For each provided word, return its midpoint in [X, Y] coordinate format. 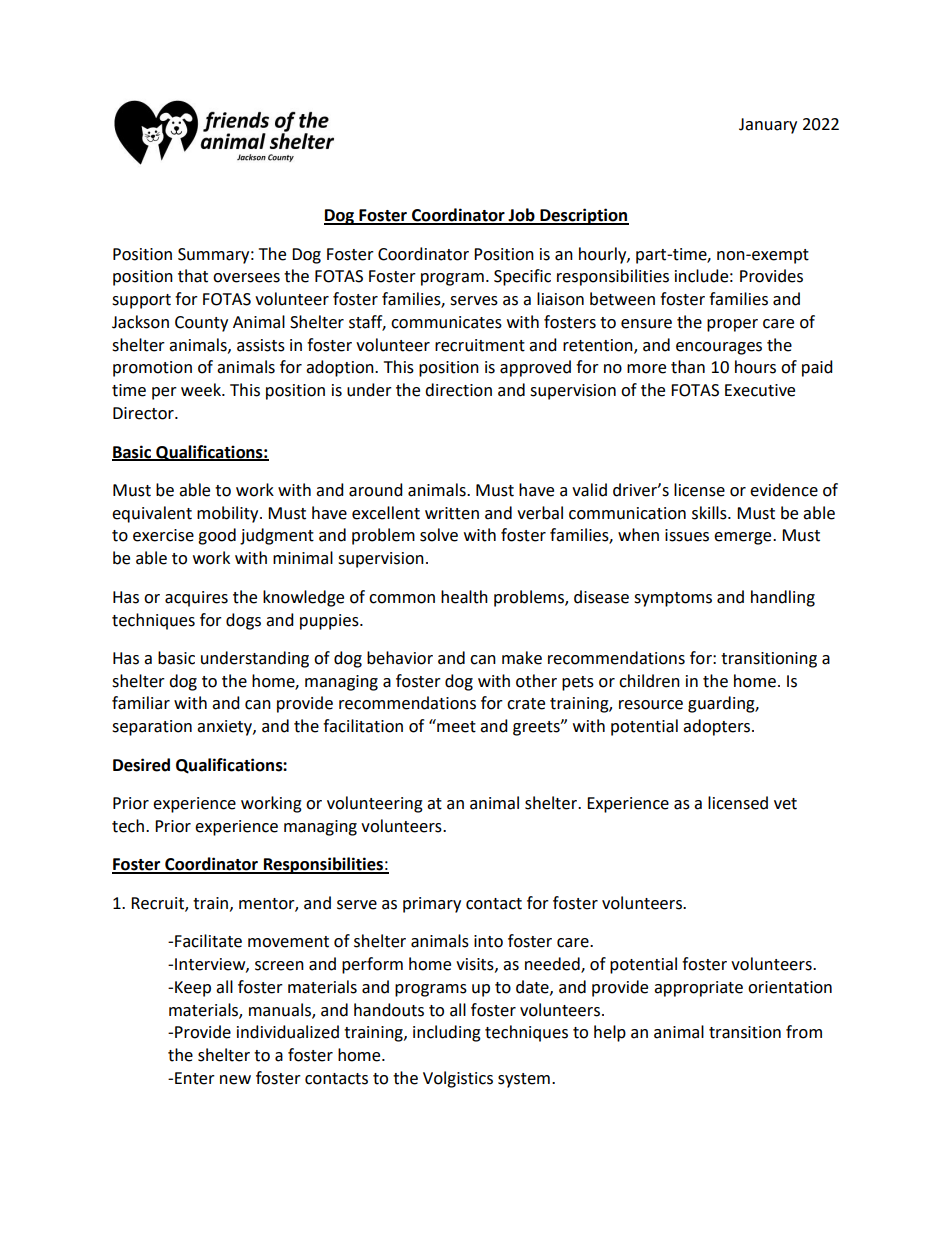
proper [732, 325]
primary [432, 905]
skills [710, 513]
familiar [141, 703]
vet [785, 804]
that [193, 276]
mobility [229, 514]
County [201, 324]
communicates [446, 322]
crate [526, 704]
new [235, 1080]
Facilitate [208, 941]
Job [522, 216]
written [452, 513]
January [768, 126]
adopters [718, 727]
